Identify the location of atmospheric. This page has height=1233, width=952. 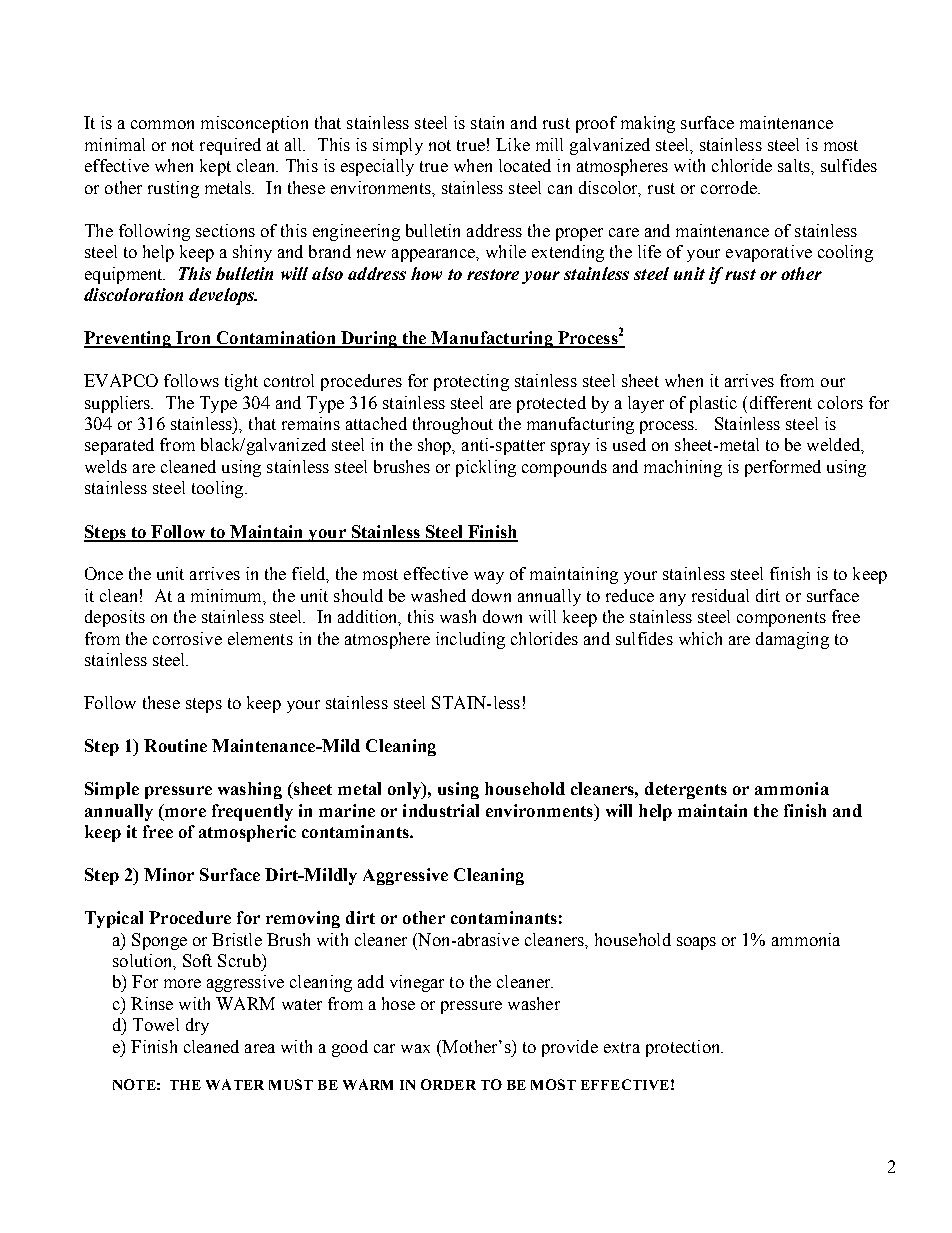
(247, 833).
